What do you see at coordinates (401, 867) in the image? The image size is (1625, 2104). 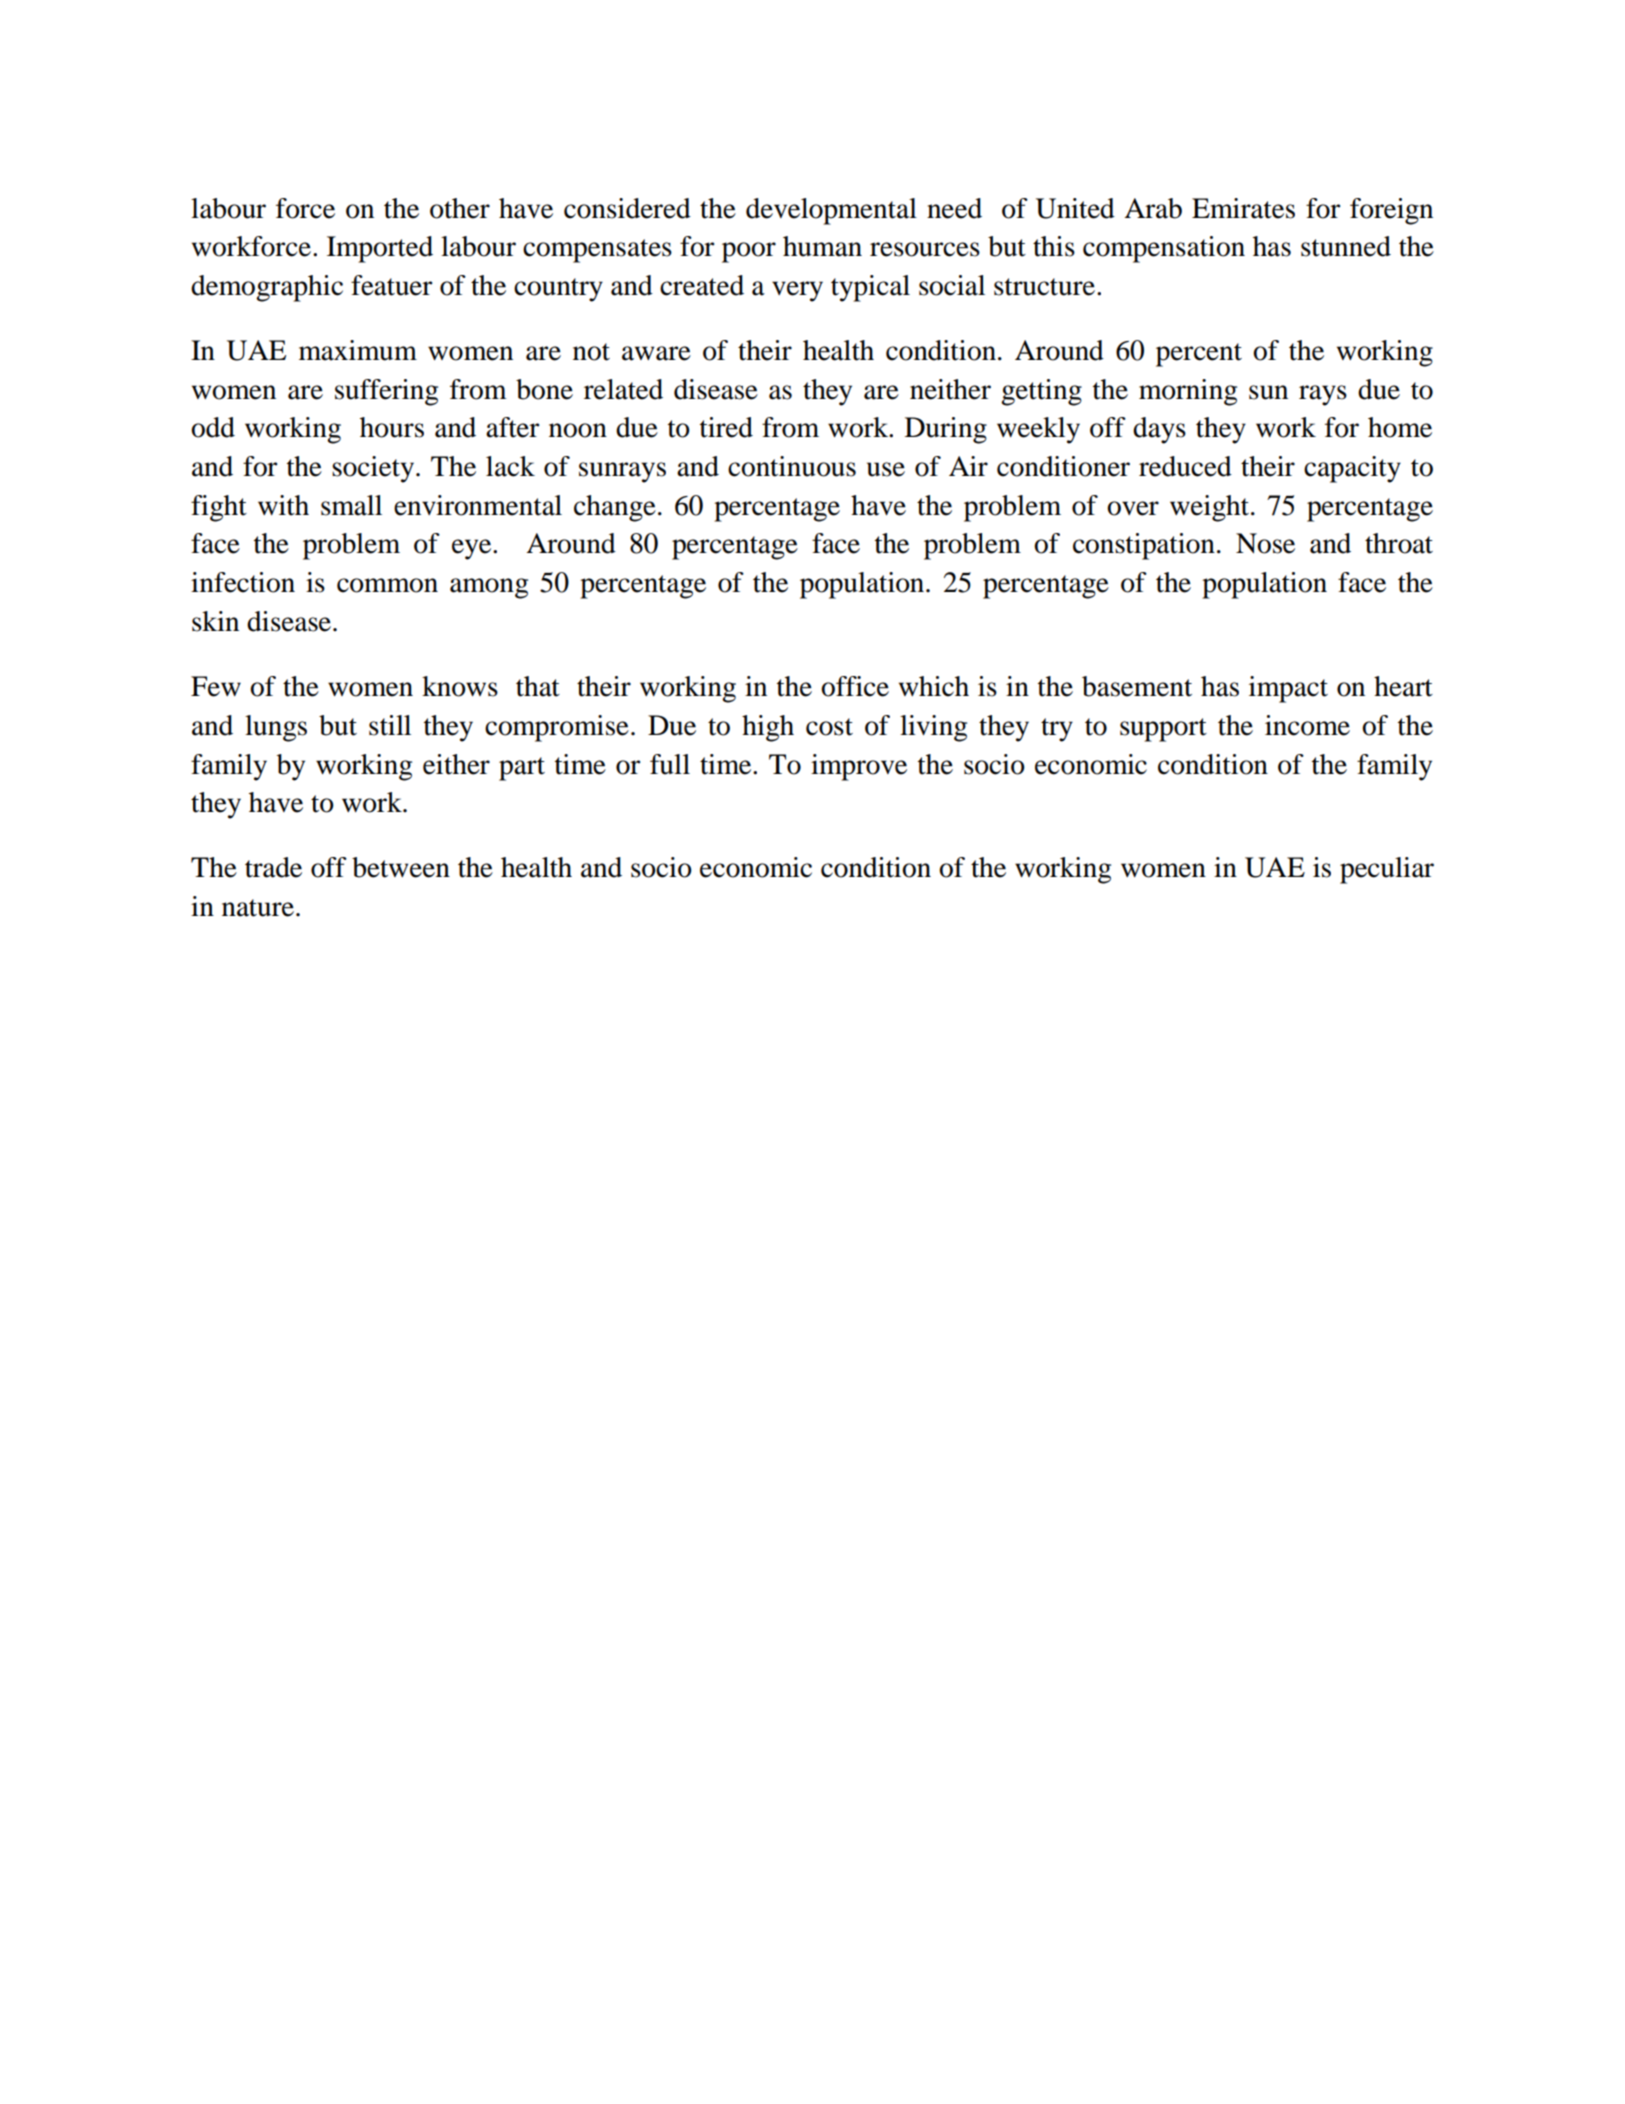 I see `between` at bounding box center [401, 867].
